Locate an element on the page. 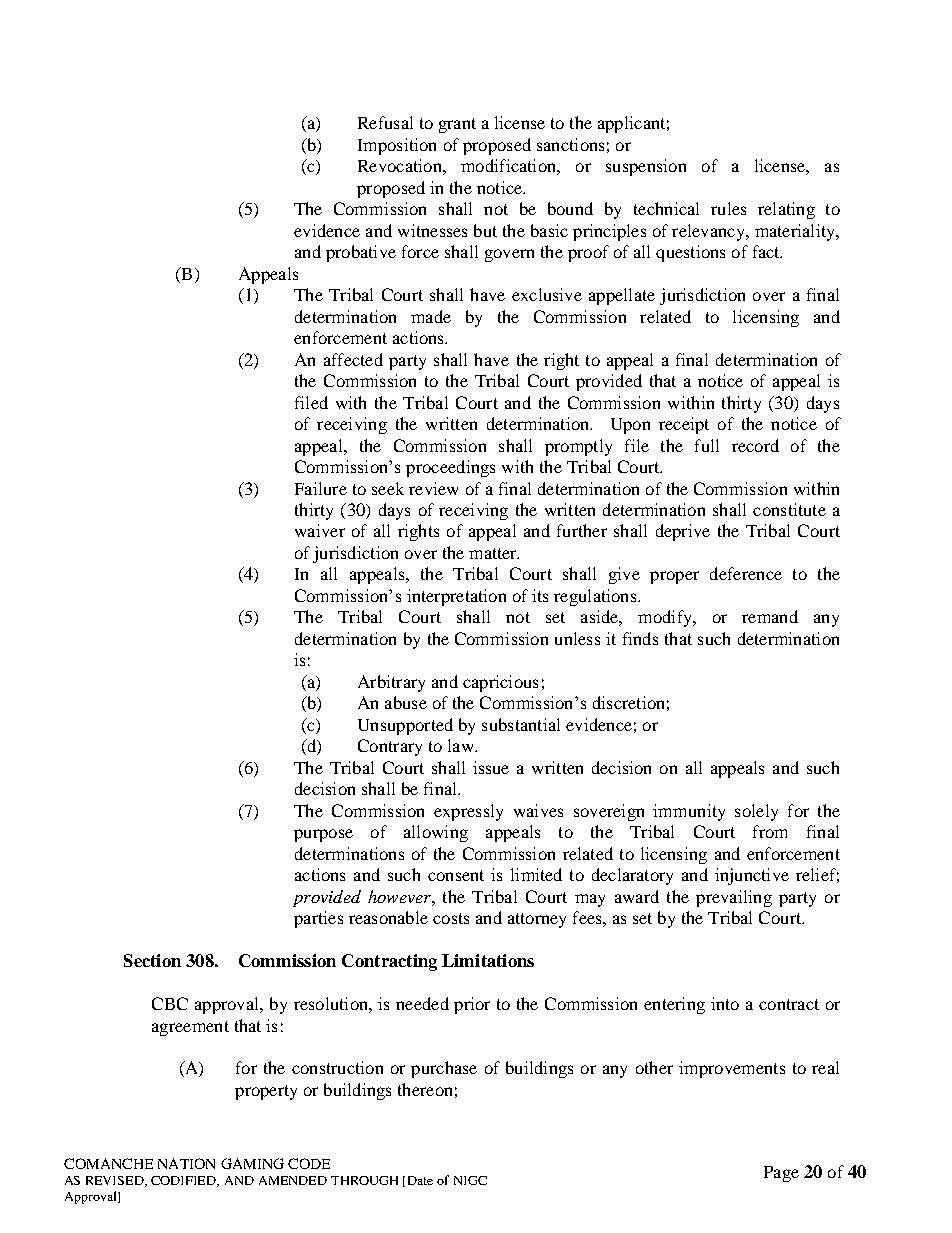 Image resolution: width=952 pixels, height=1233 pixels. Arbitrary is located at coordinates (391, 683).
